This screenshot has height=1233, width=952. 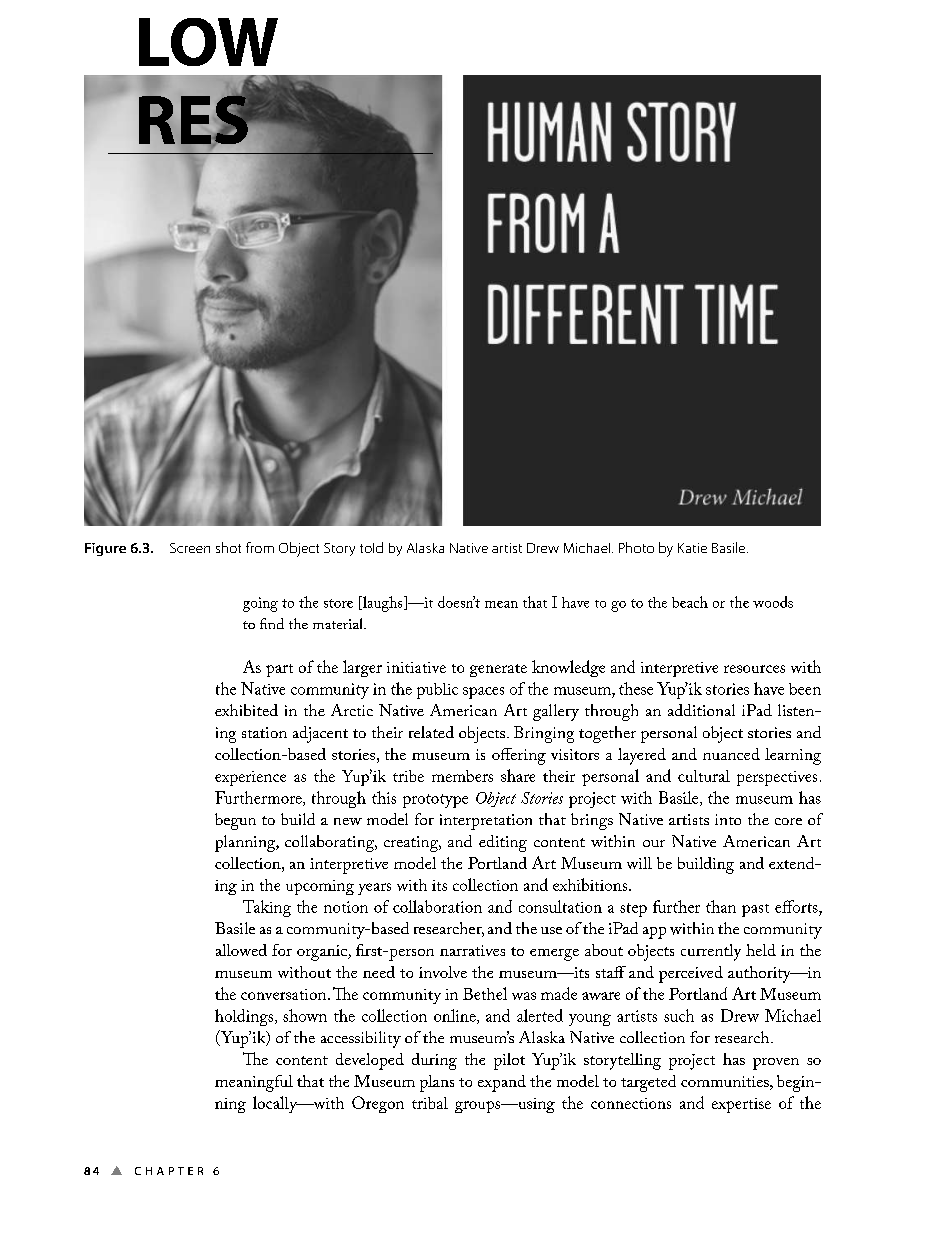 I want to click on nuanced, so click(x=731, y=754).
